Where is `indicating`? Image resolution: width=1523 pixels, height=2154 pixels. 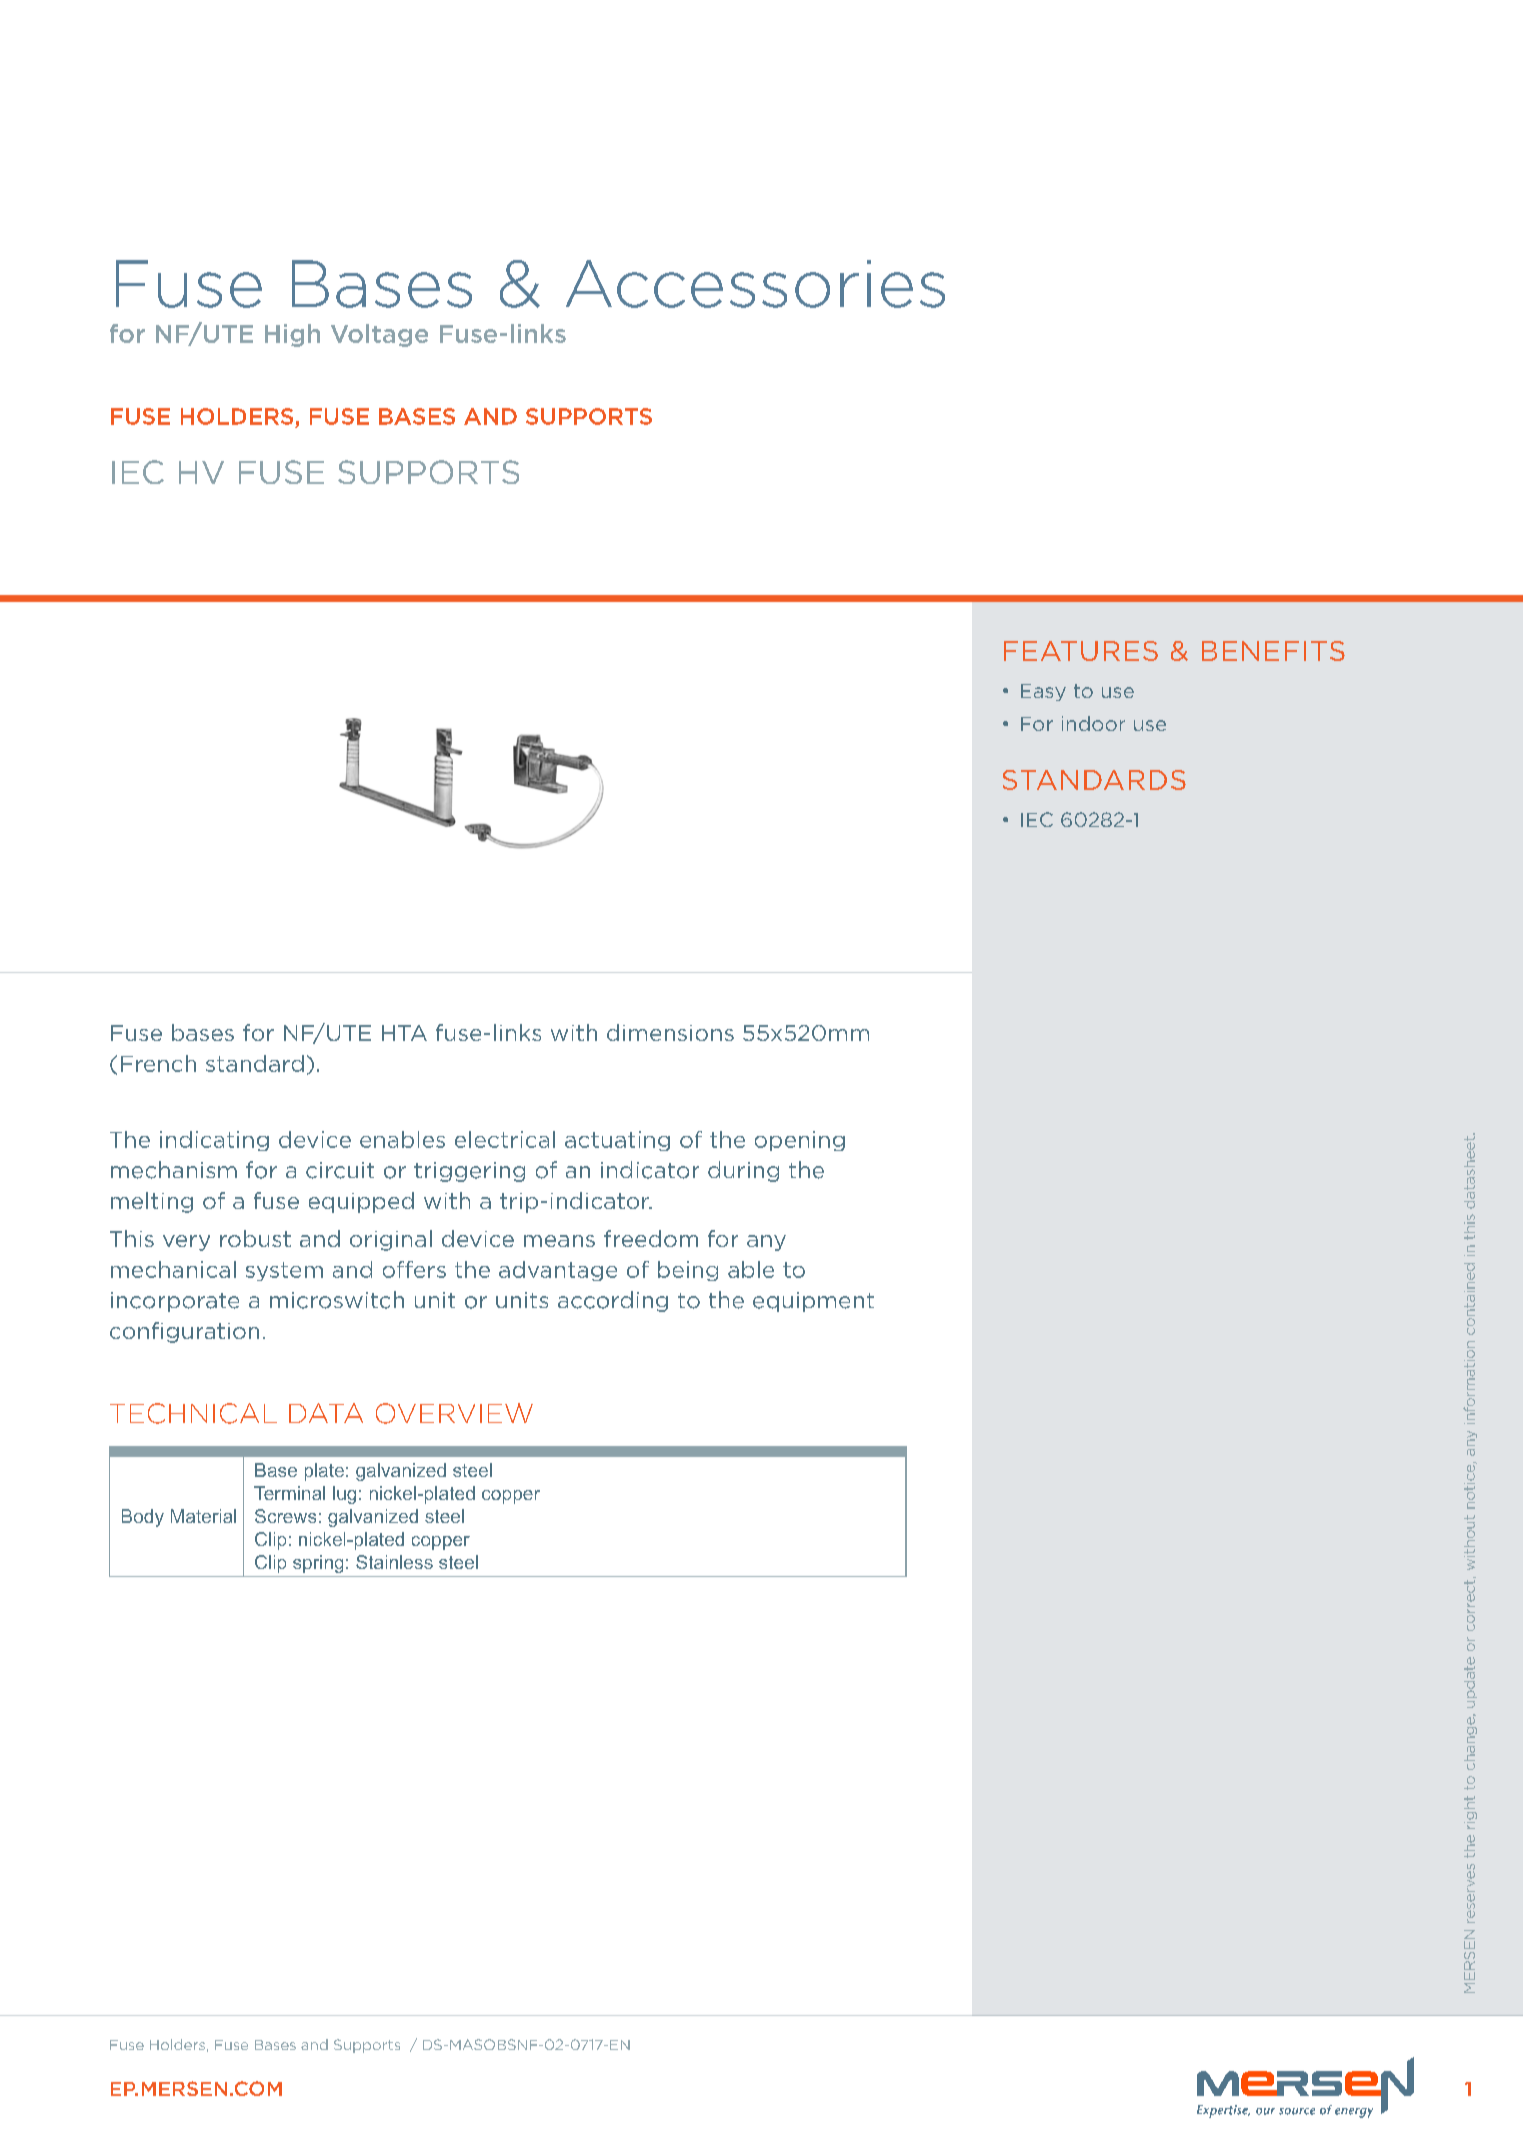
indicating is located at coordinates (214, 1141).
